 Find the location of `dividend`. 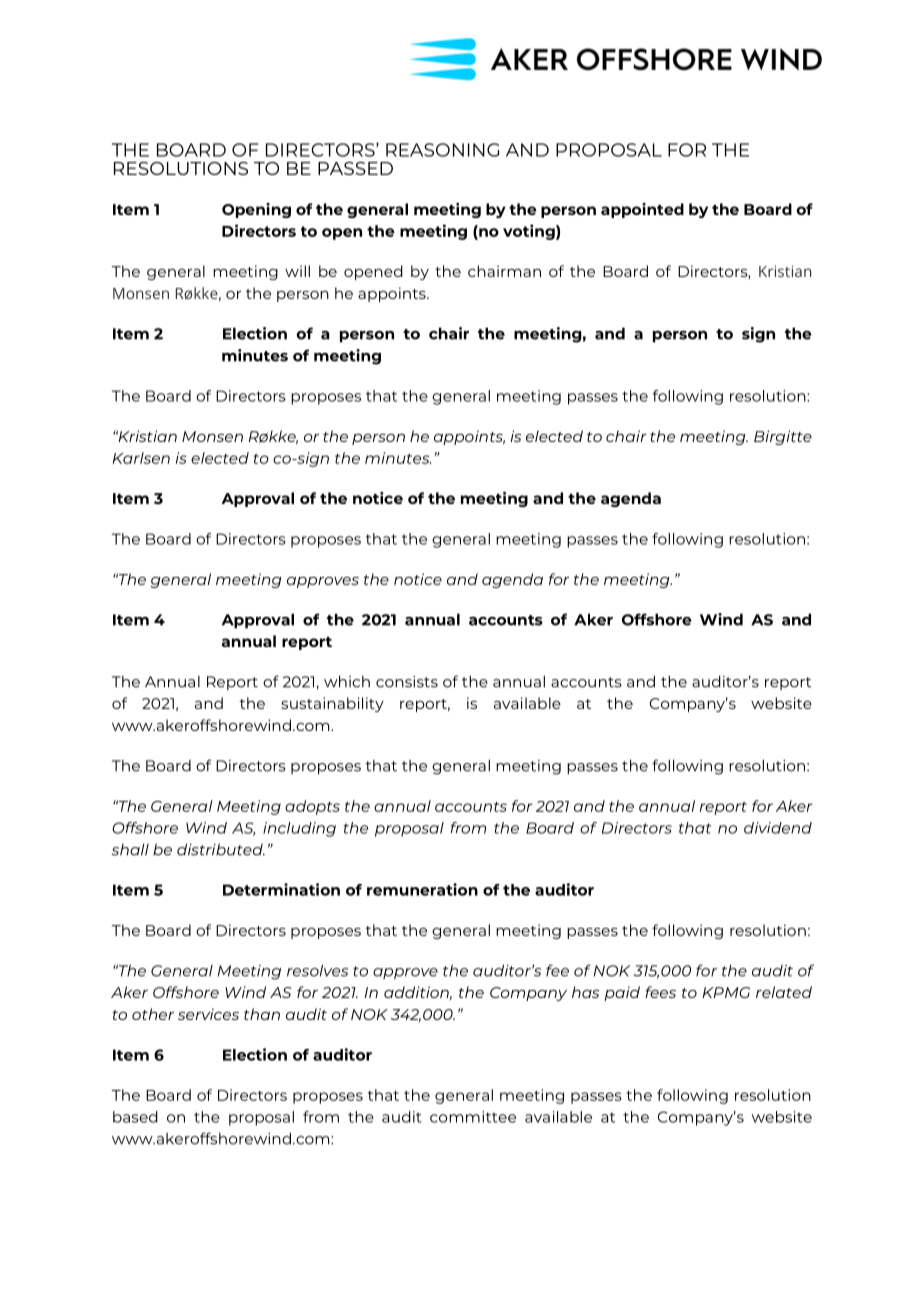

dividend is located at coordinates (778, 828).
